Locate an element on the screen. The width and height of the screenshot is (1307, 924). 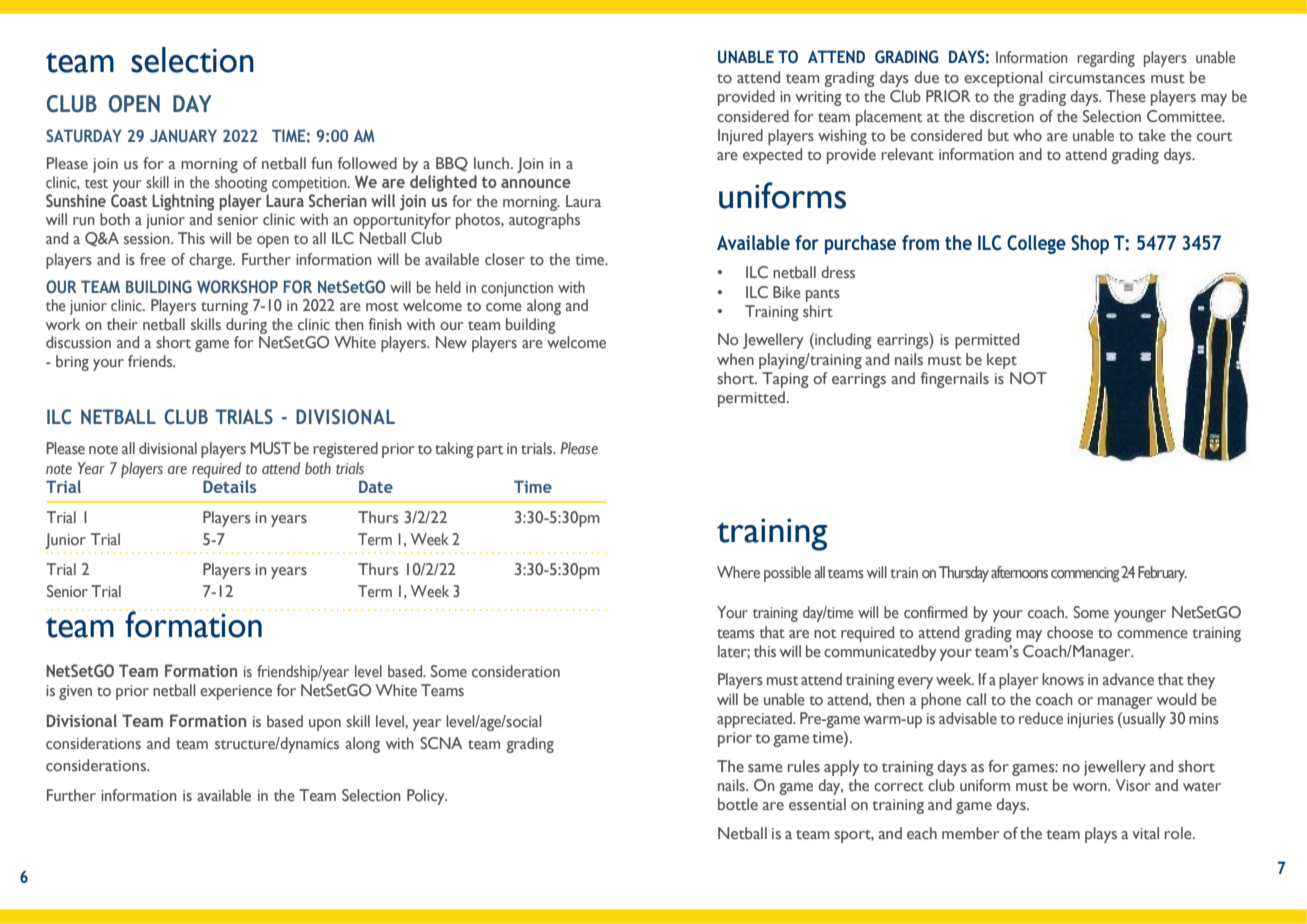
Where is located at coordinates (738, 572).
